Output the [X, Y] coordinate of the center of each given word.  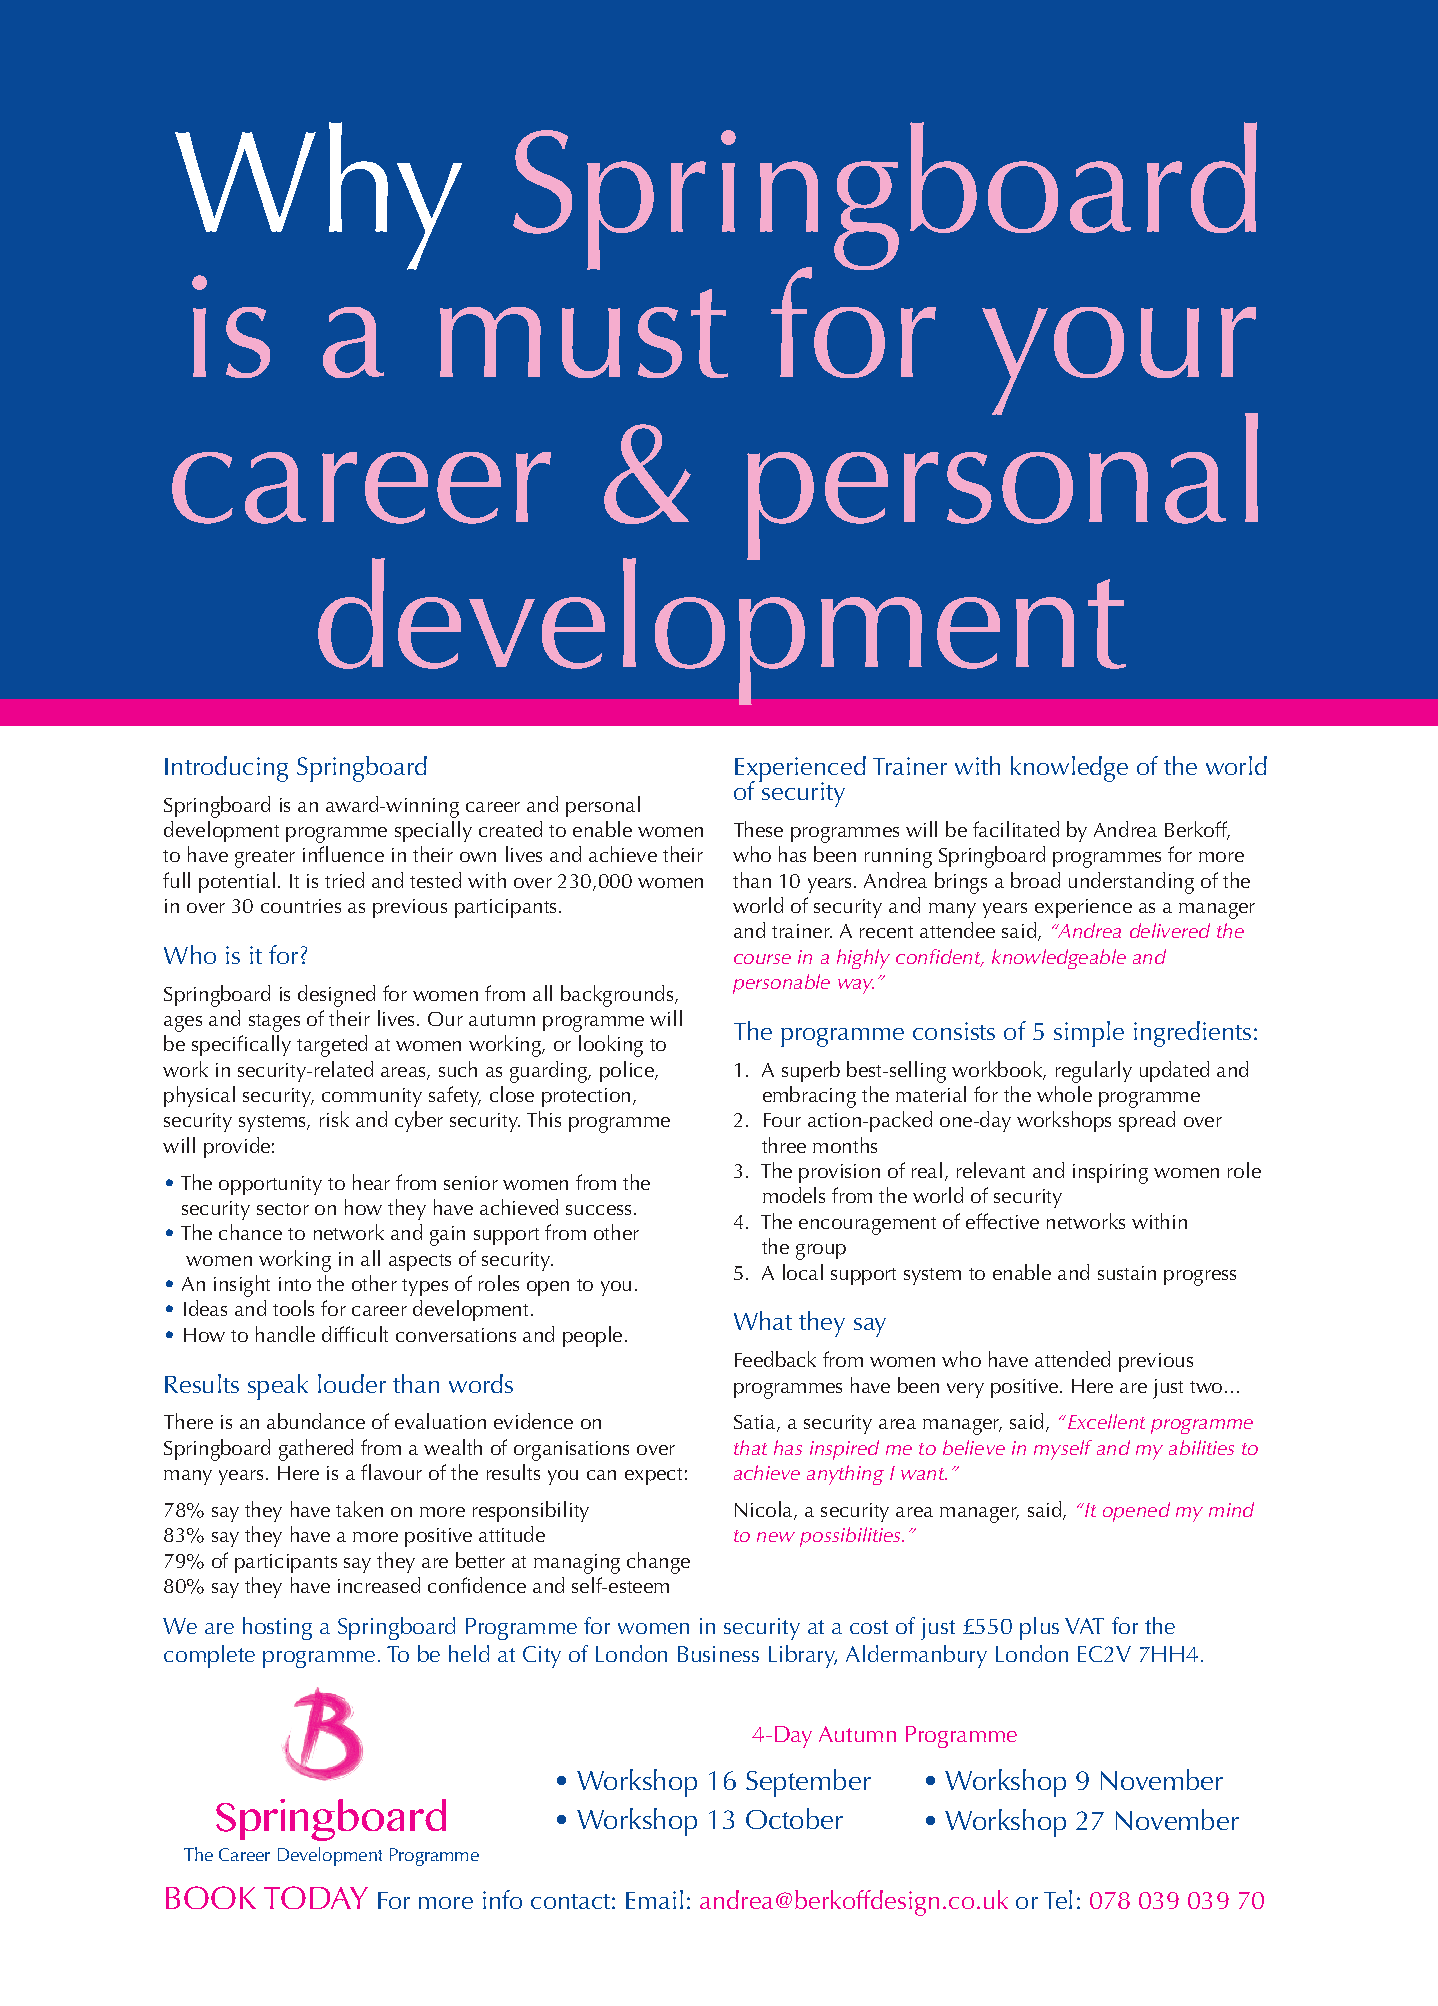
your [1120, 362]
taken [359, 1509]
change [658, 1563]
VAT [1084, 1626]
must [584, 333]
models [794, 1195]
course [762, 959]
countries [301, 906]
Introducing [226, 769]
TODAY [316, 1897]
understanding [1131, 883]
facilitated [1016, 829]
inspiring [1110, 1174]
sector [283, 1209]
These [758, 829]
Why [318, 196]
